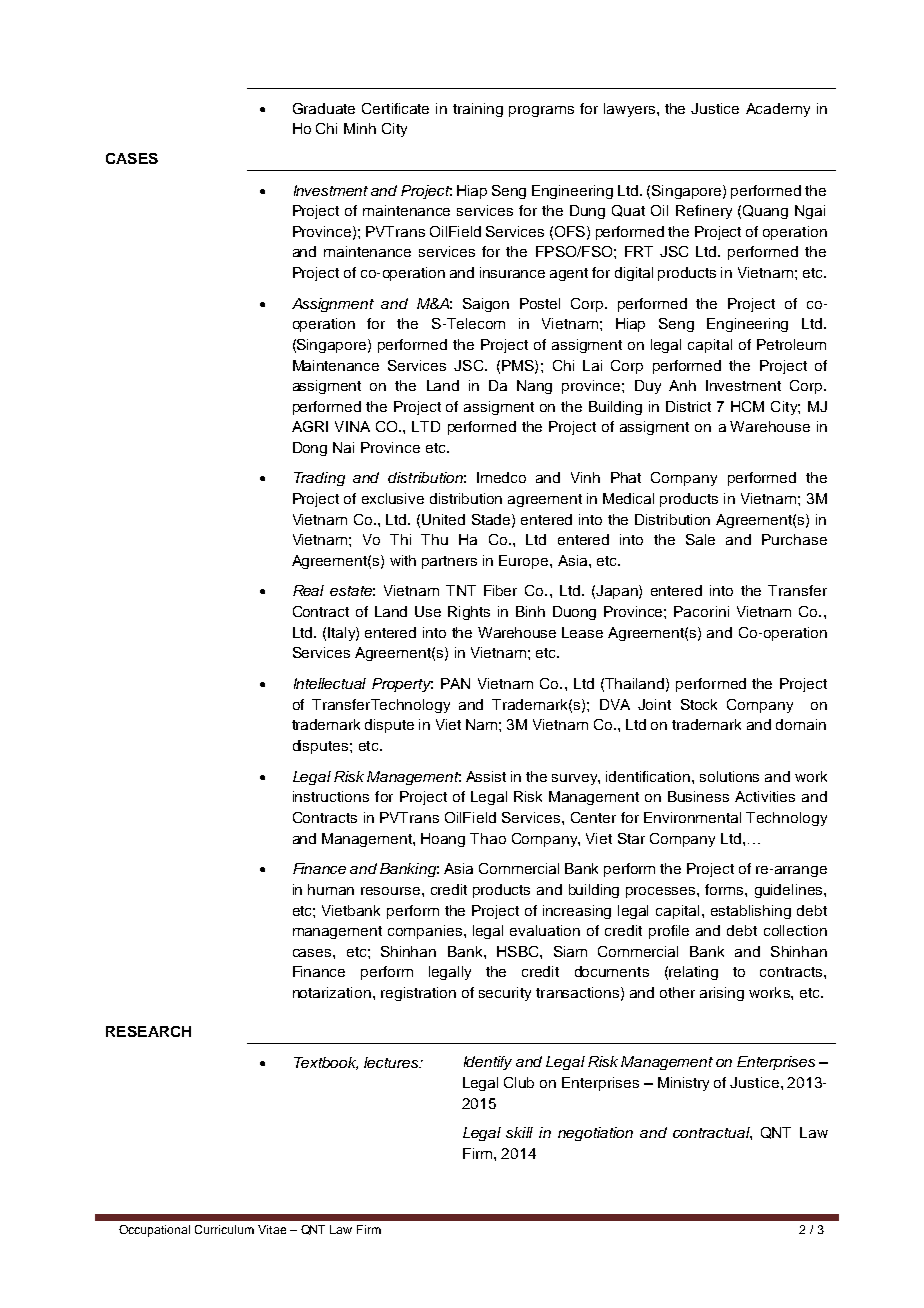 This screenshot has width=924, height=1308. I want to click on Graduate, so click(324, 108).
